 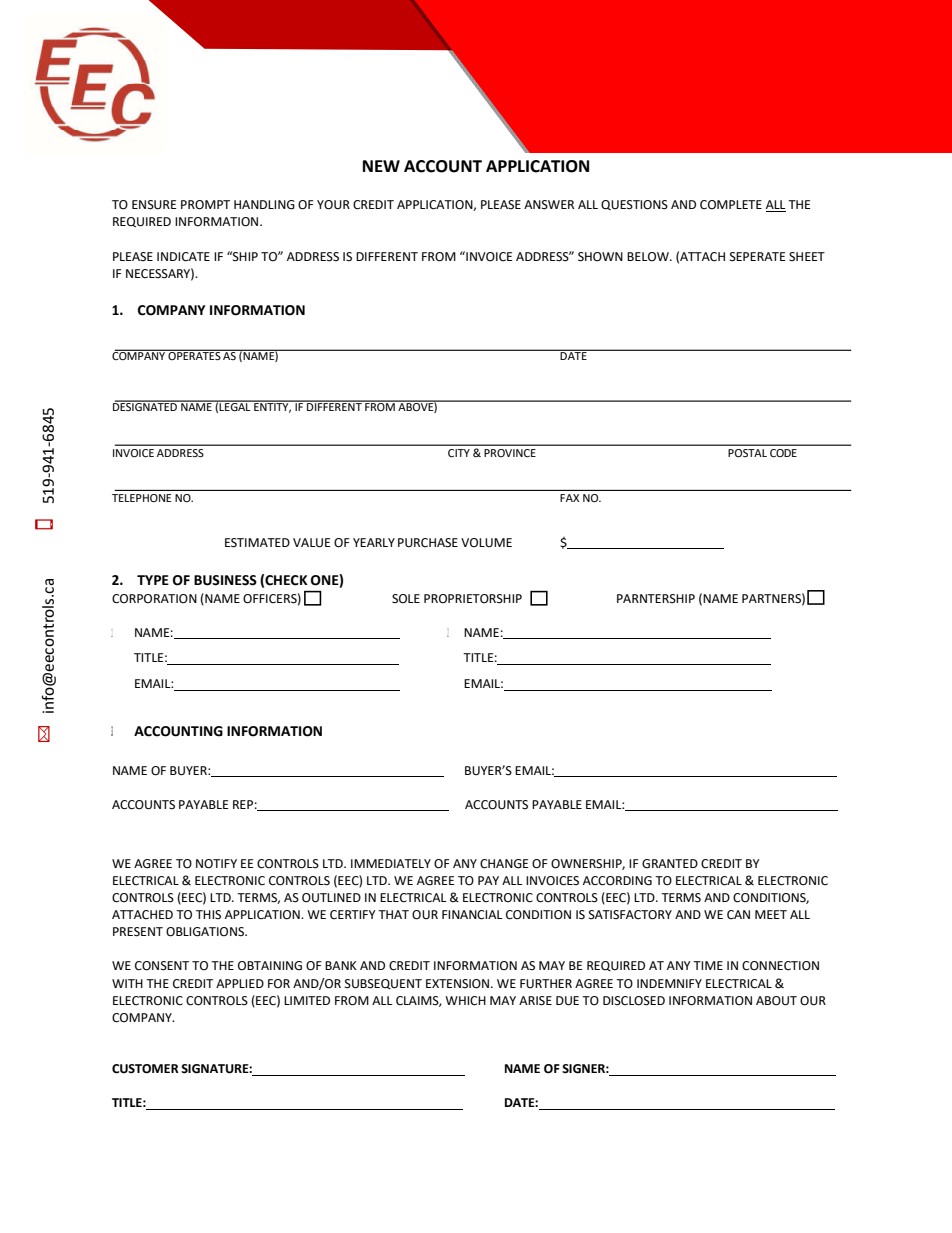 I want to click on NOTIFY, so click(x=216, y=864).
